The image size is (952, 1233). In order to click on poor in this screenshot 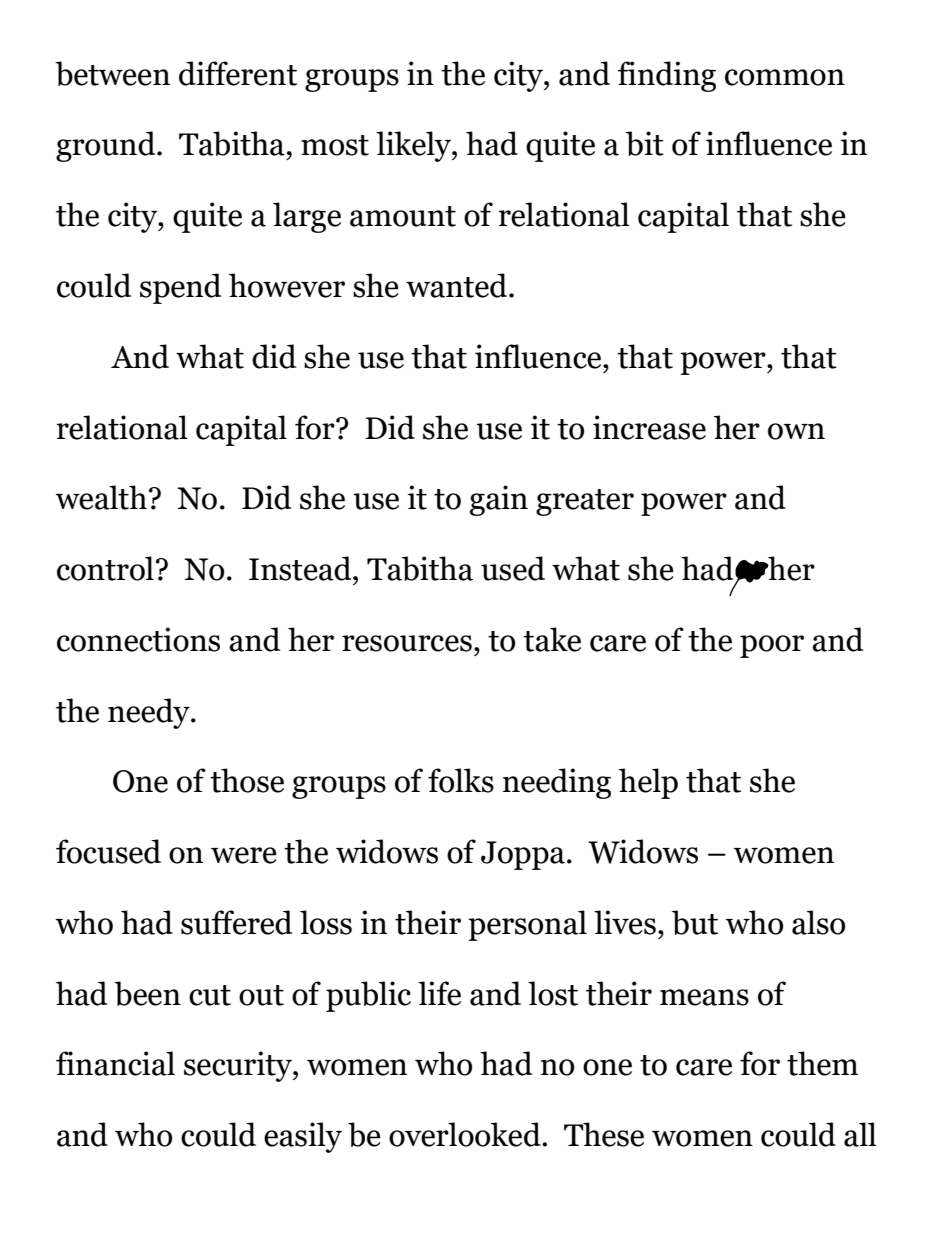, I will do `click(772, 646)`.
